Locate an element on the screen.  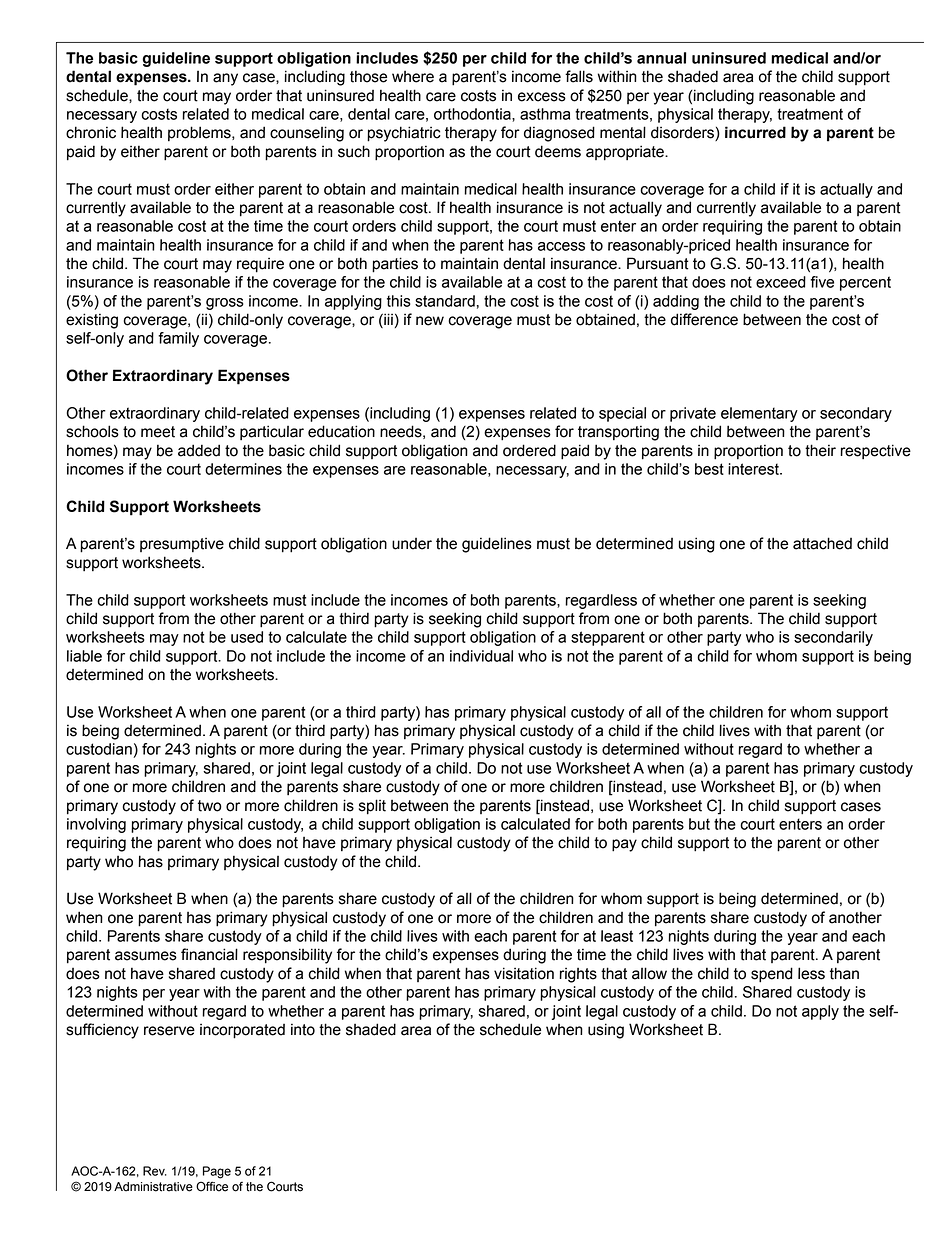
orthodontia is located at coordinates (473, 115).
